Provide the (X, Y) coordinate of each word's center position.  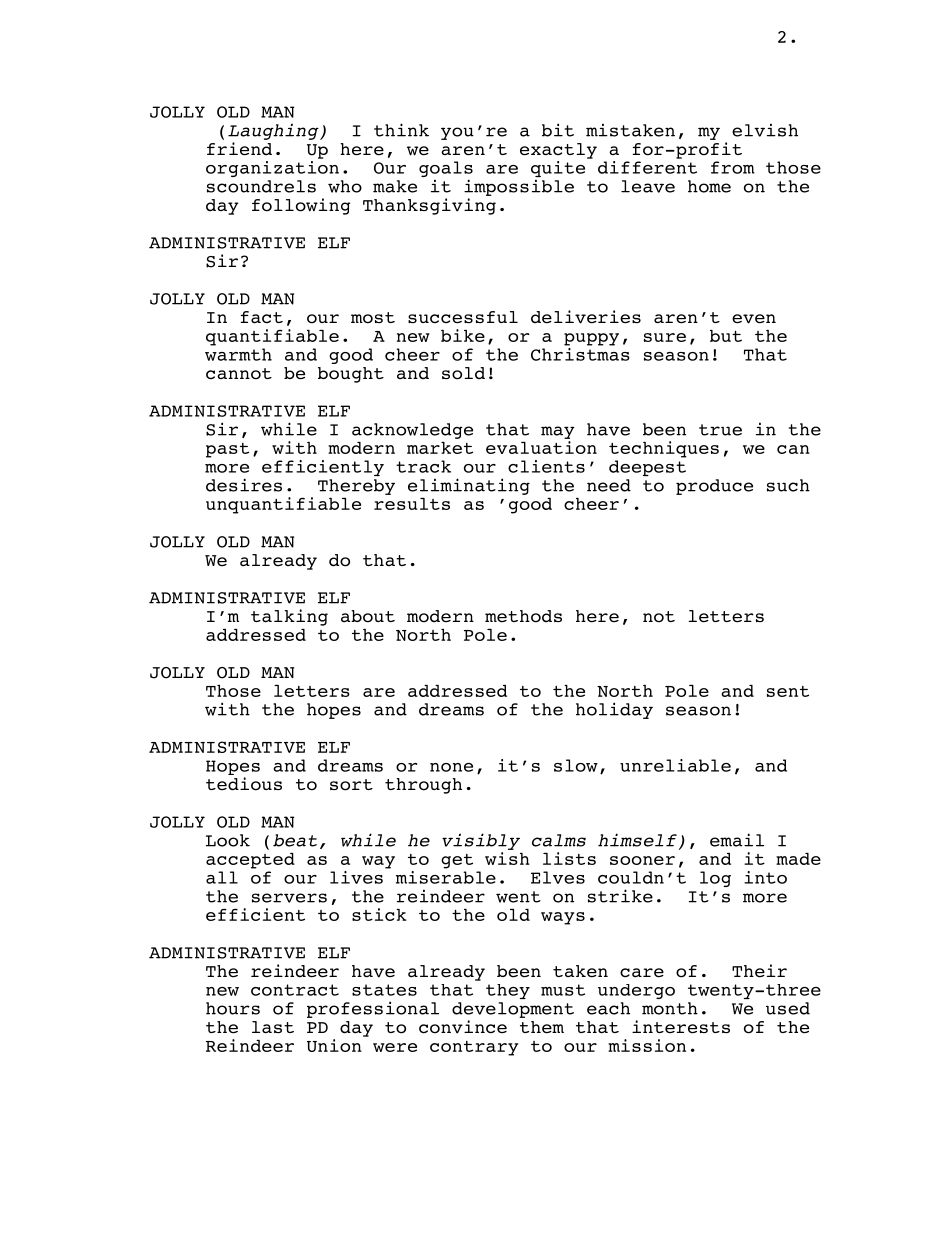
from (733, 167)
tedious (244, 784)
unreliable (675, 765)
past (227, 450)
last (273, 1027)
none (451, 767)
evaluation (541, 447)
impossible (519, 187)
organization (272, 169)
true (720, 430)
